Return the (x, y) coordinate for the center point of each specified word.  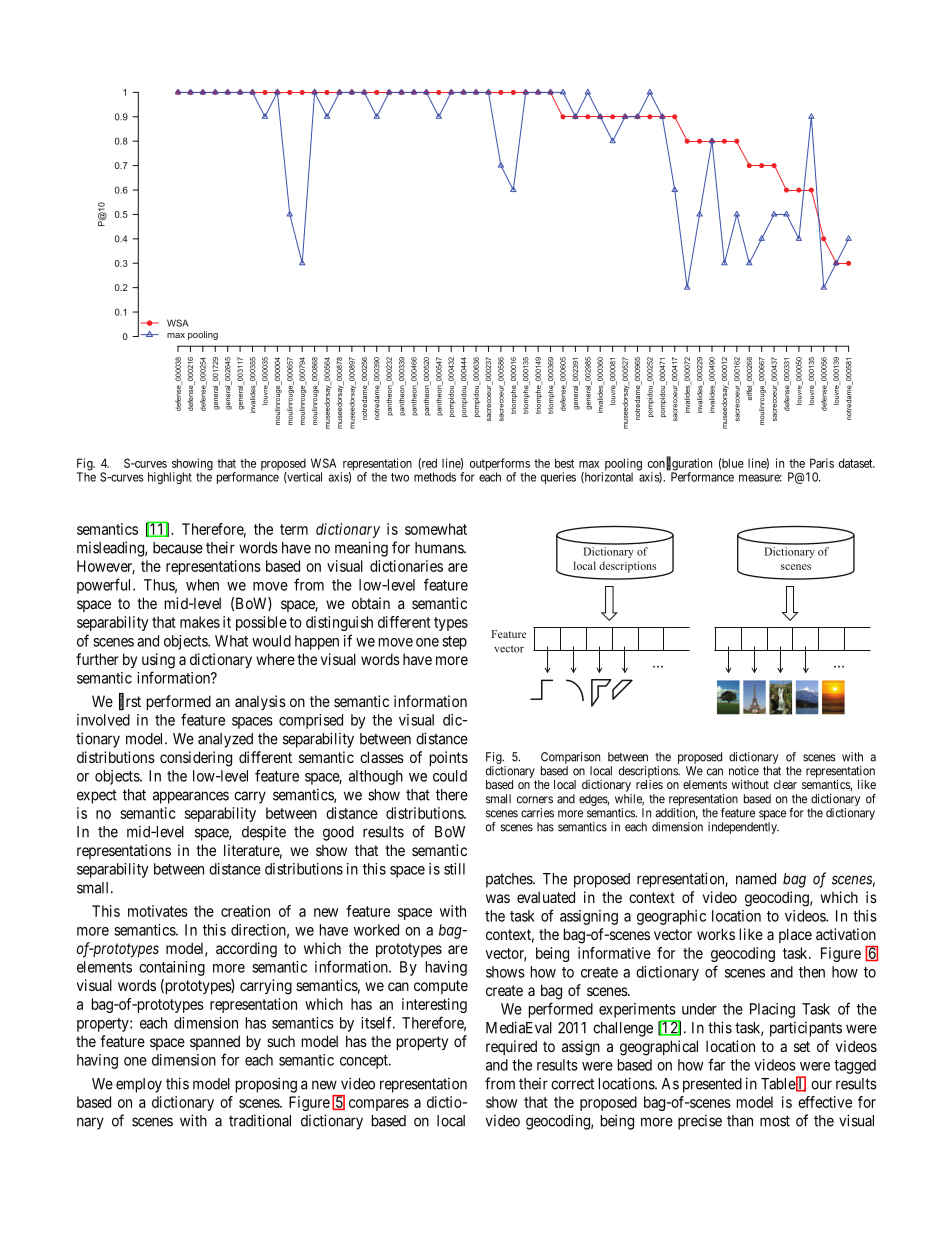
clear (785, 784)
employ (139, 1085)
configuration (680, 465)
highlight (170, 478)
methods (435, 477)
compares (379, 1105)
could (450, 776)
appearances (191, 797)
